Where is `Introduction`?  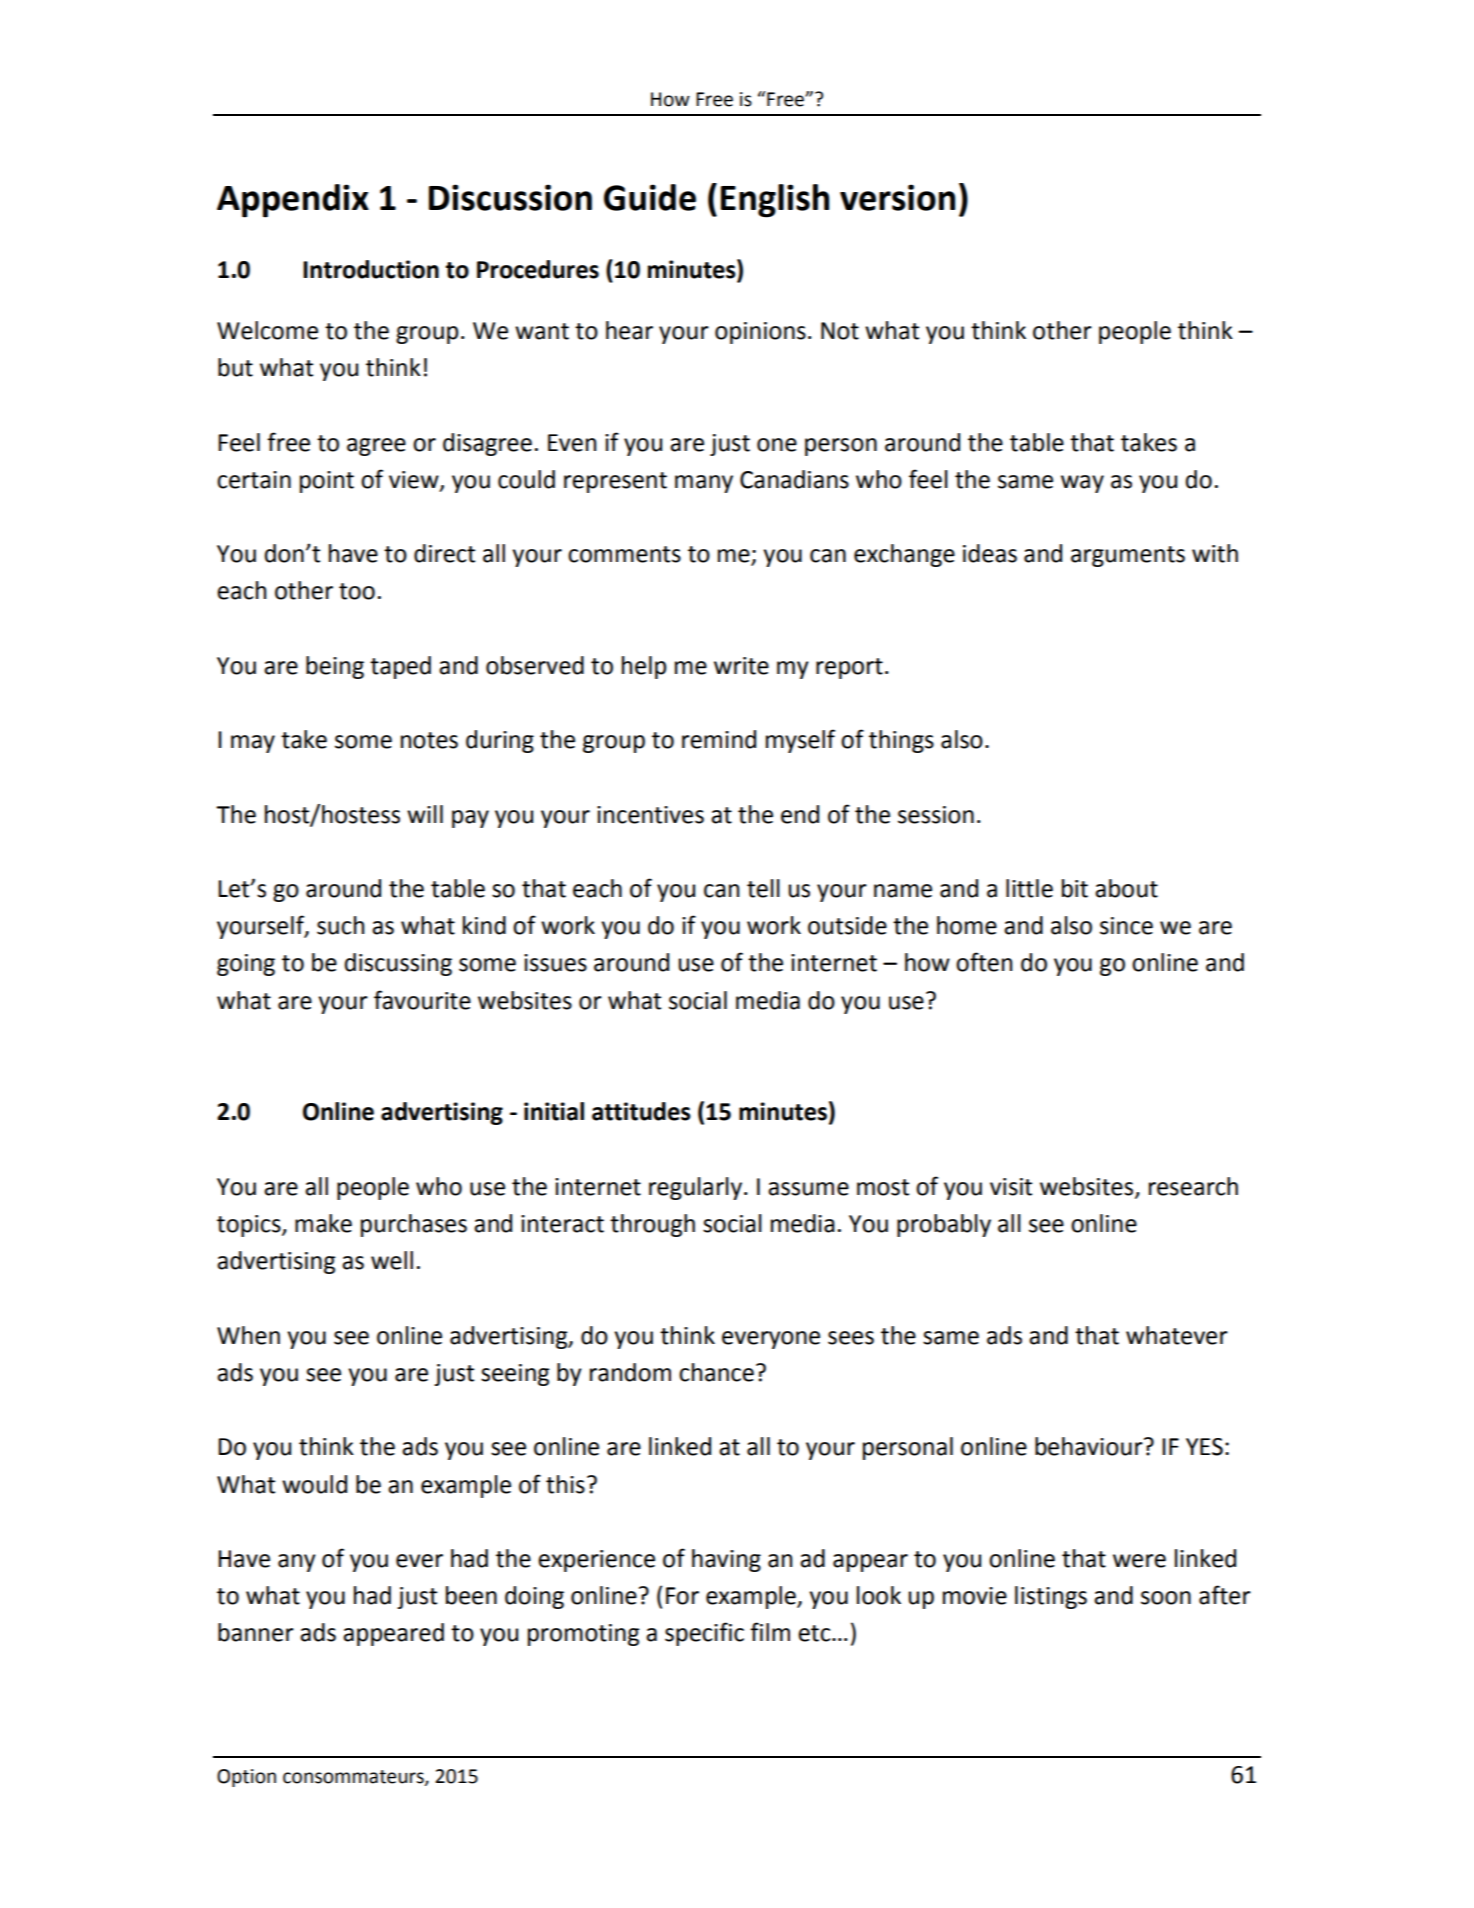
Introduction is located at coordinates (371, 269).
